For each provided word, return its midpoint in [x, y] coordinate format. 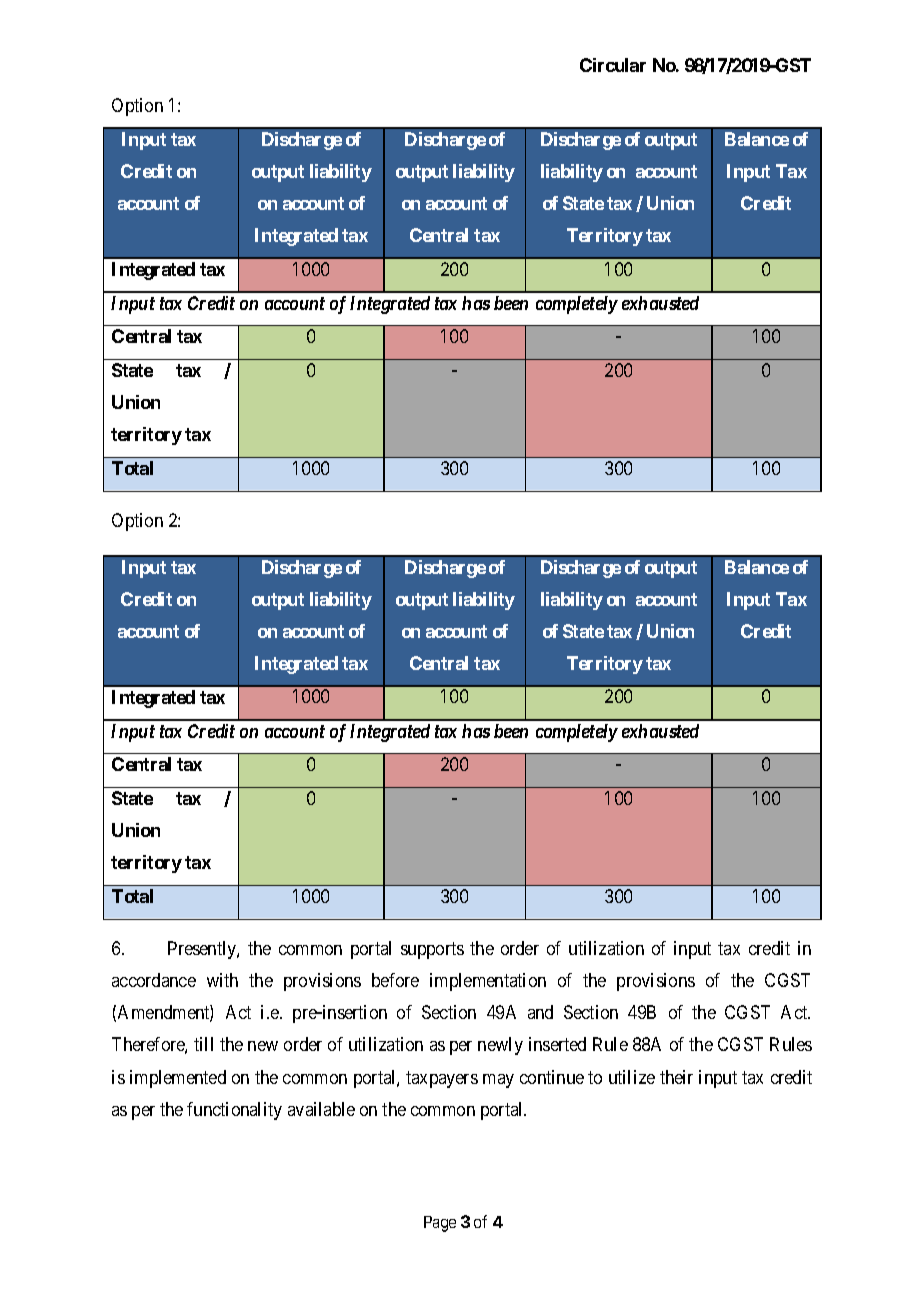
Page [440, 1224]
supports [432, 950]
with [222, 980]
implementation [488, 982]
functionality [234, 1111]
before [395, 980]
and [540, 1012]
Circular [613, 65]
